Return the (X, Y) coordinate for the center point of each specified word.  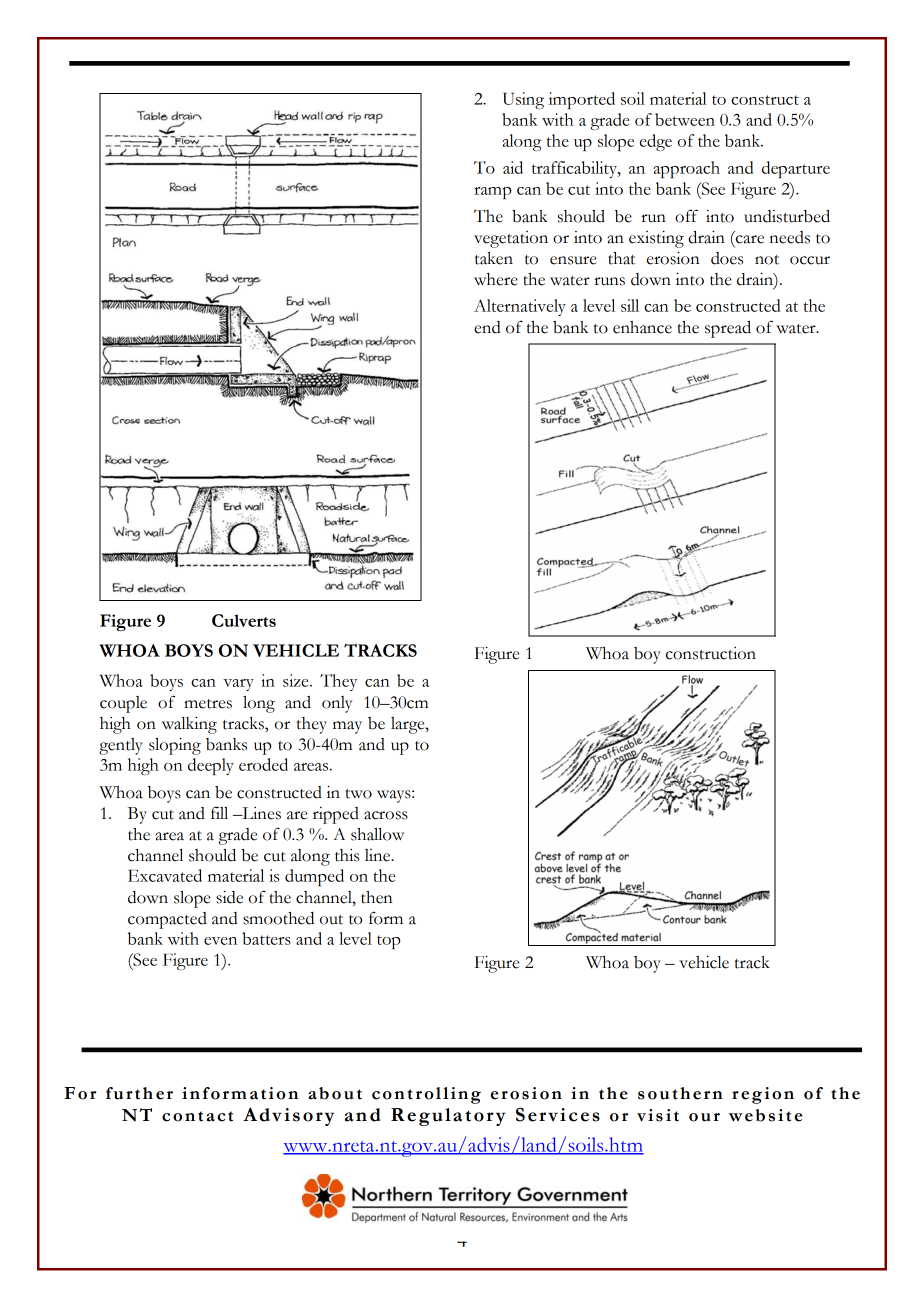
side (229, 897)
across (386, 815)
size (297, 680)
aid (513, 167)
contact (197, 1116)
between (685, 119)
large (409, 725)
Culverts (244, 620)
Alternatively (520, 307)
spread (728, 329)
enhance (642, 327)
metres (208, 704)
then (377, 897)
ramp (492, 193)
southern (680, 1093)
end (487, 327)
